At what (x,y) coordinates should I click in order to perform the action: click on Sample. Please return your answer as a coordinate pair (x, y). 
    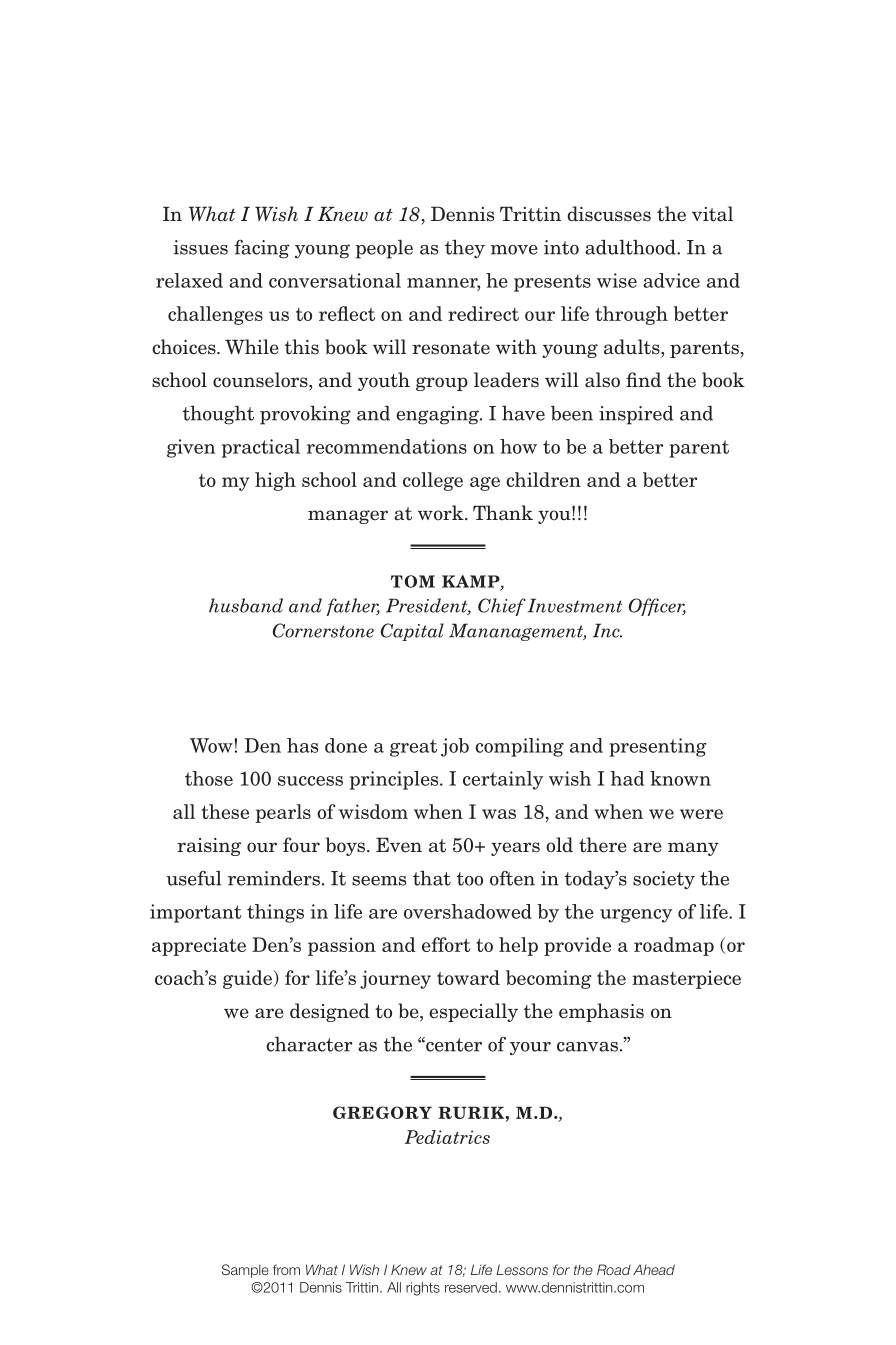
    Looking at the image, I should click on (245, 1271).
